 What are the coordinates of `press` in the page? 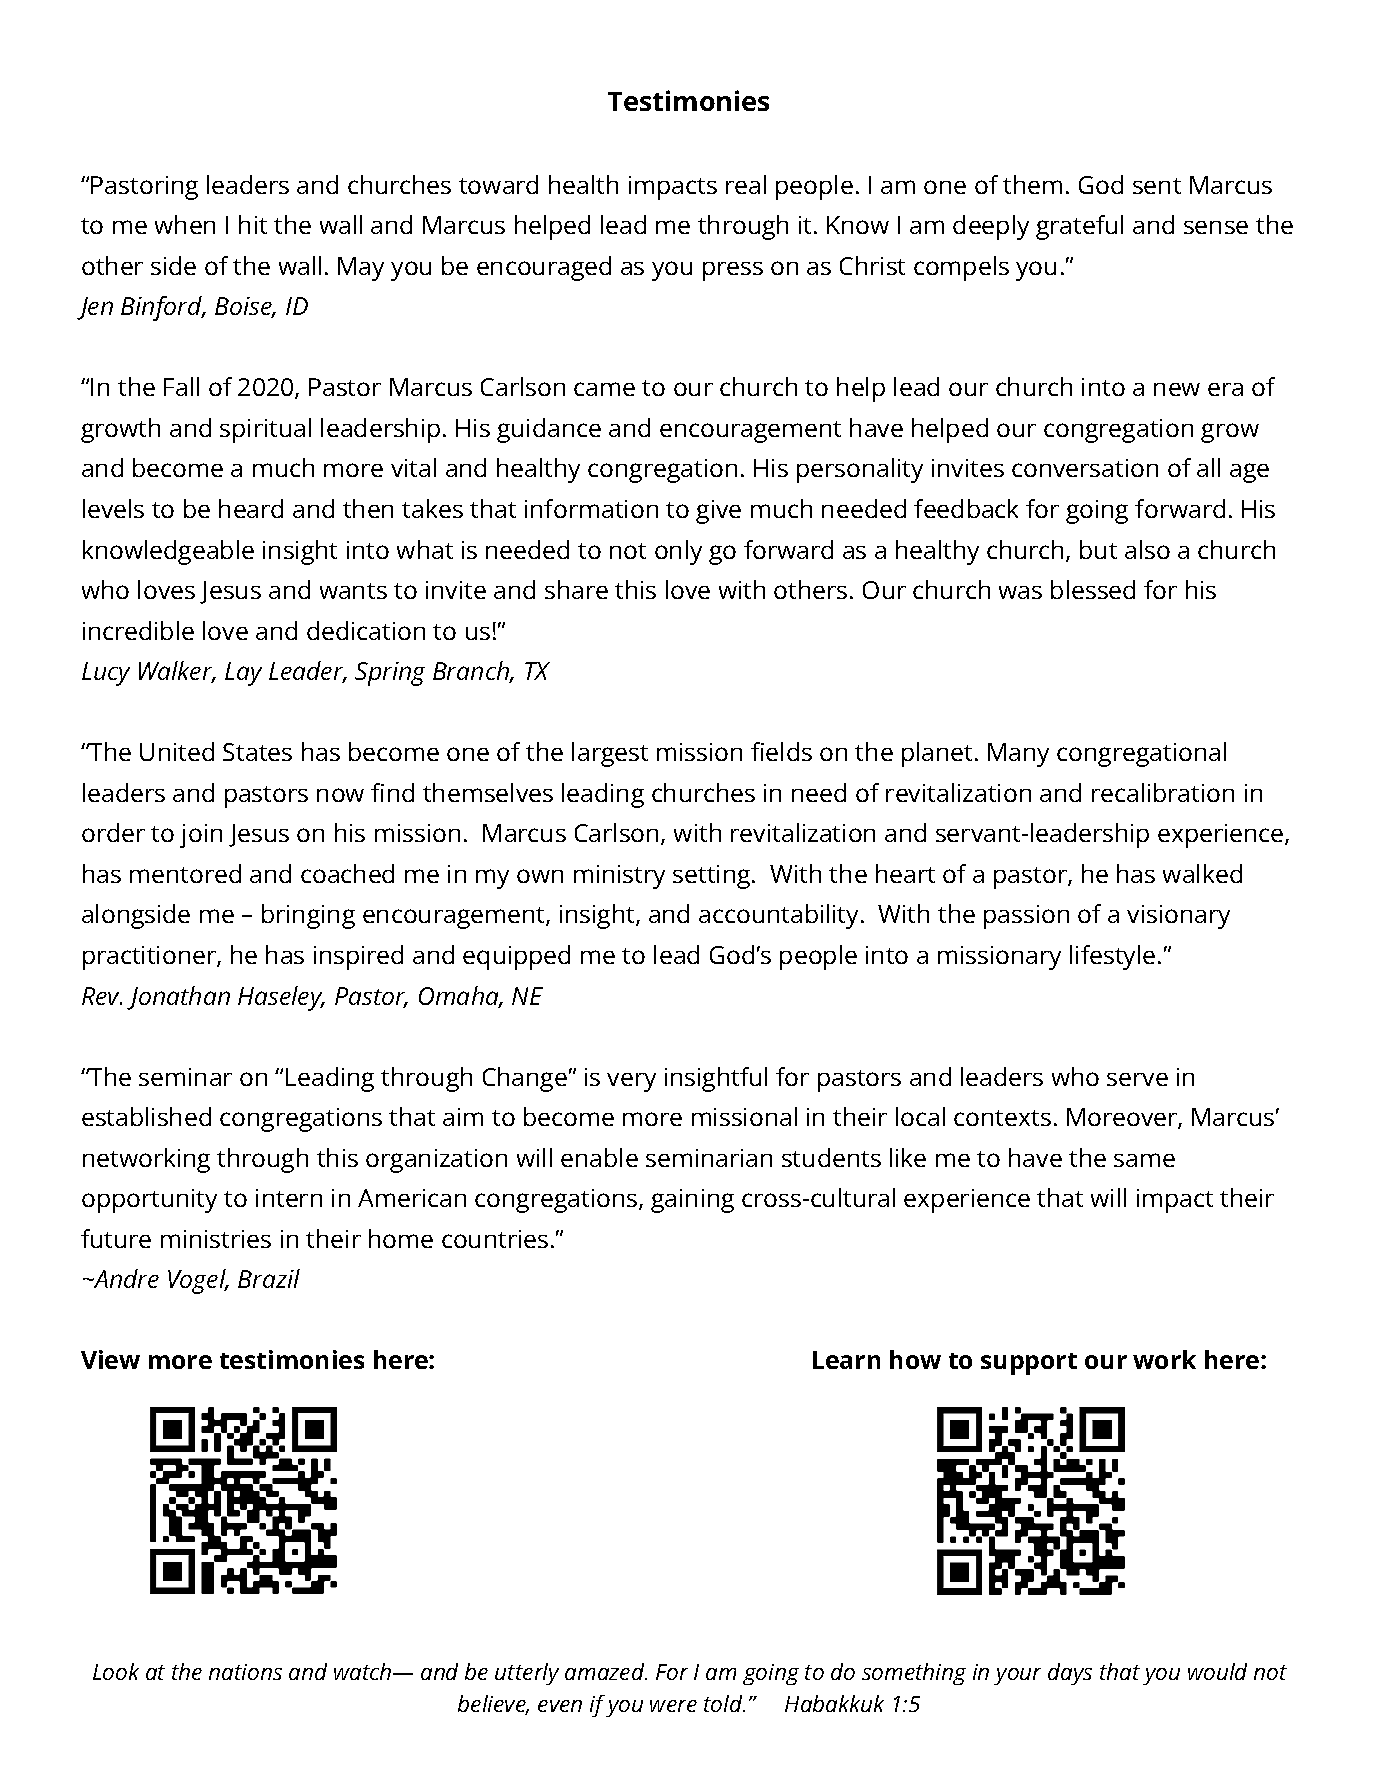 It's located at (733, 271).
